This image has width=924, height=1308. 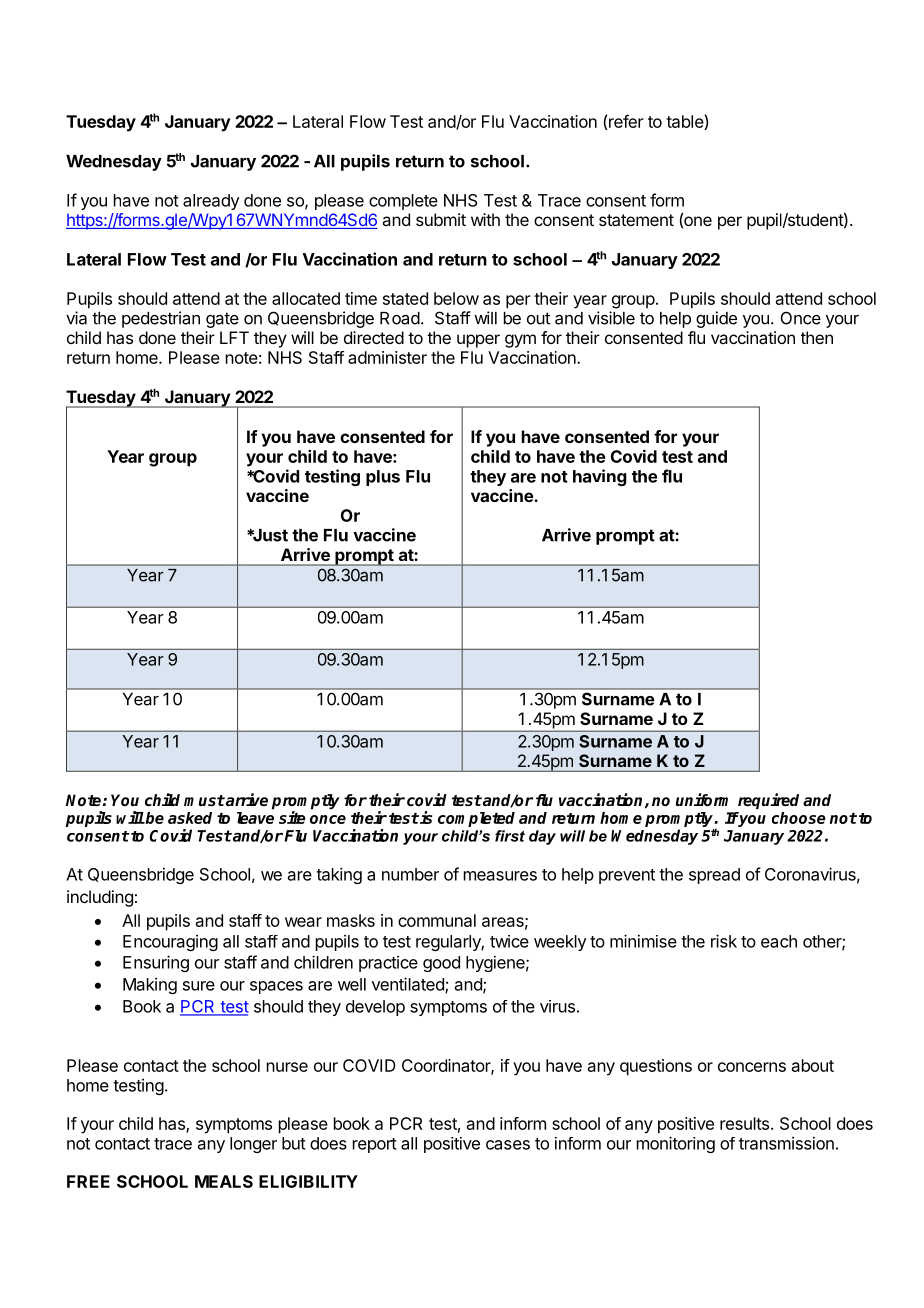 What do you see at coordinates (387, 357) in the image?
I see `administer` at bounding box center [387, 357].
